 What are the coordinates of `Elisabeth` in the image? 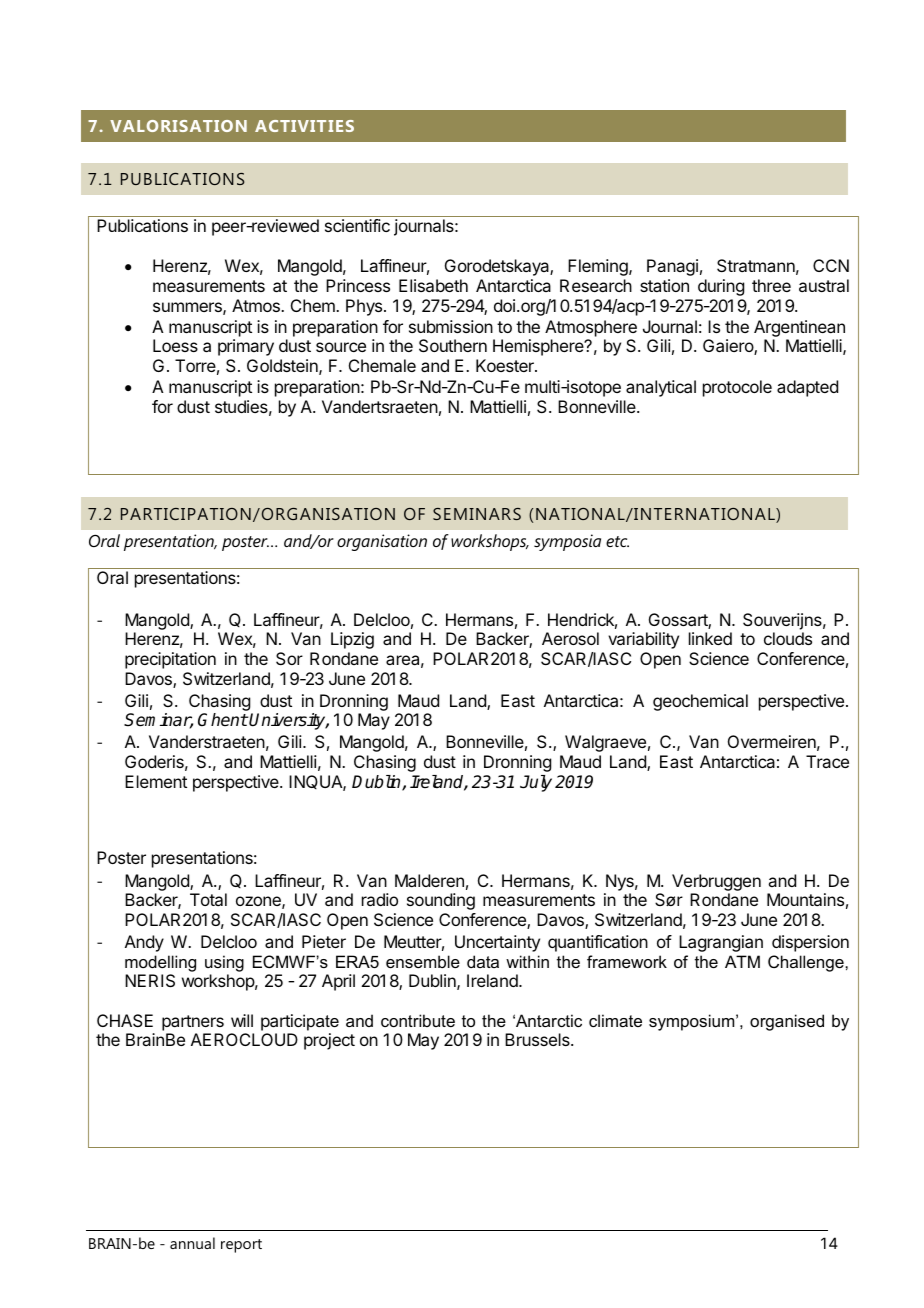 It's located at (433, 285).
